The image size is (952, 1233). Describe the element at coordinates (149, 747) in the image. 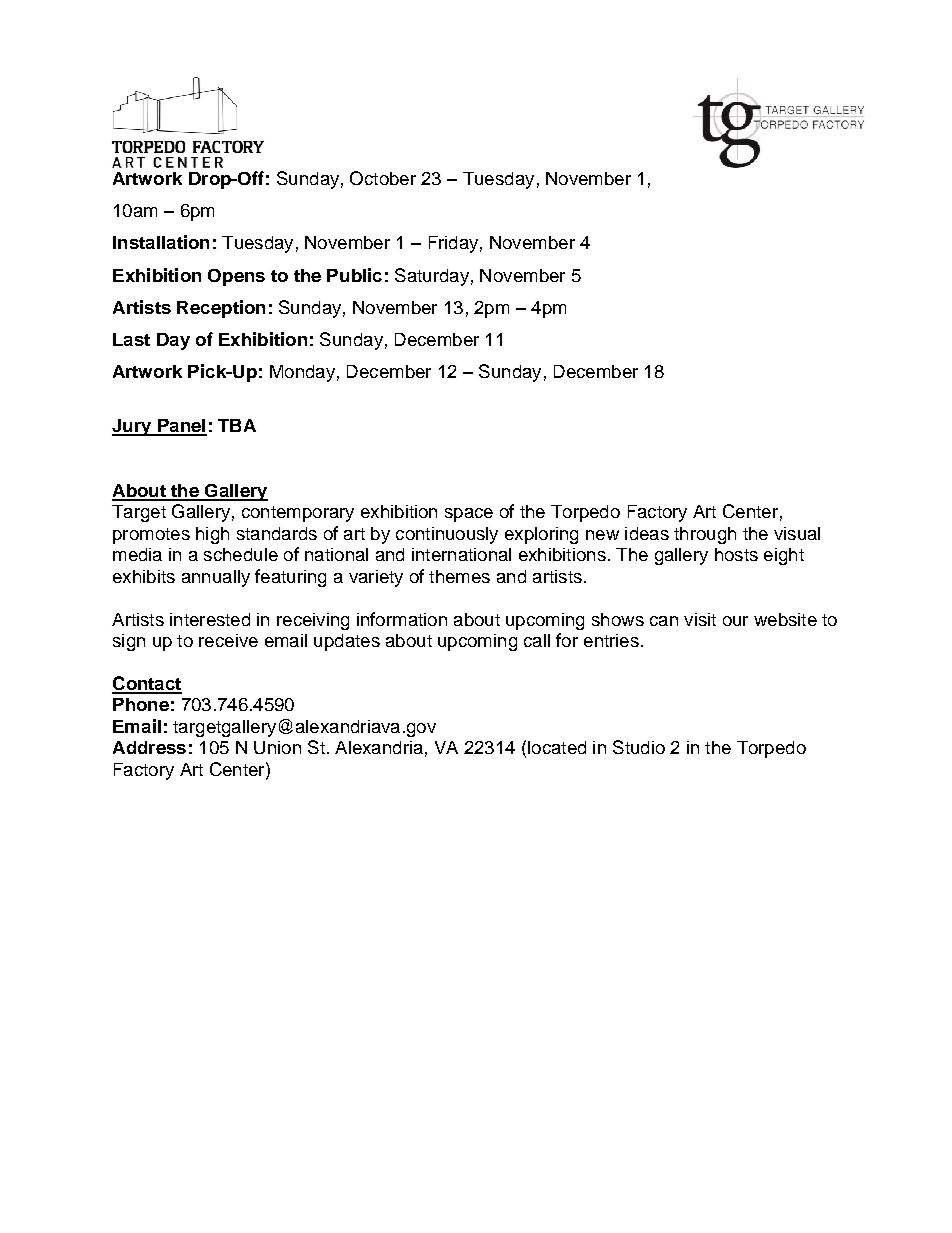

I see `Address` at that location.
